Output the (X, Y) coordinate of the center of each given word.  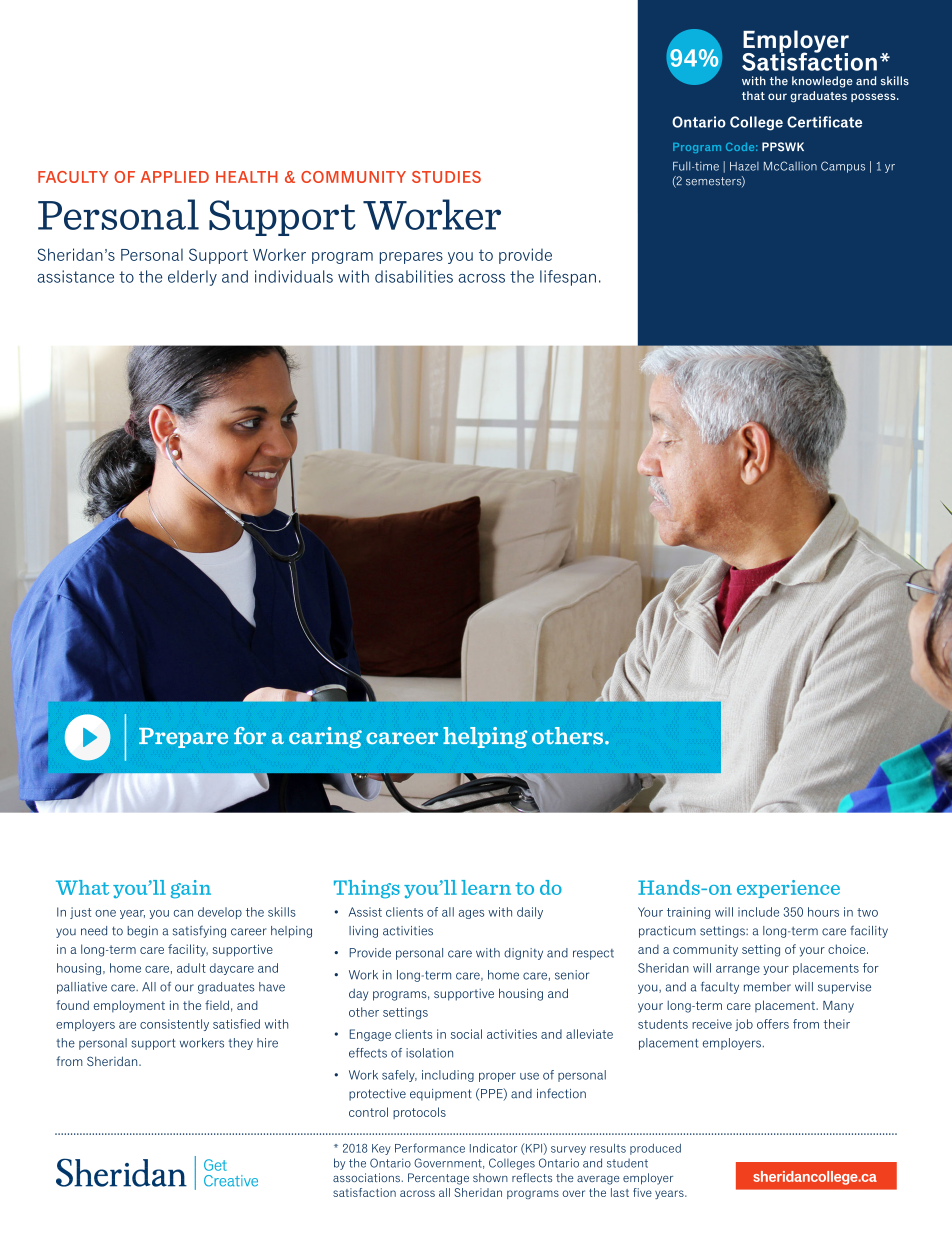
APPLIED (175, 177)
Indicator (493, 1148)
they (240, 1044)
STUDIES (446, 177)
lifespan (568, 278)
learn (486, 887)
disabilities (414, 276)
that (753, 95)
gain (191, 889)
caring (325, 737)
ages (471, 914)
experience (788, 889)
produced (655, 1149)
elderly (192, 278)
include (758, 912)
